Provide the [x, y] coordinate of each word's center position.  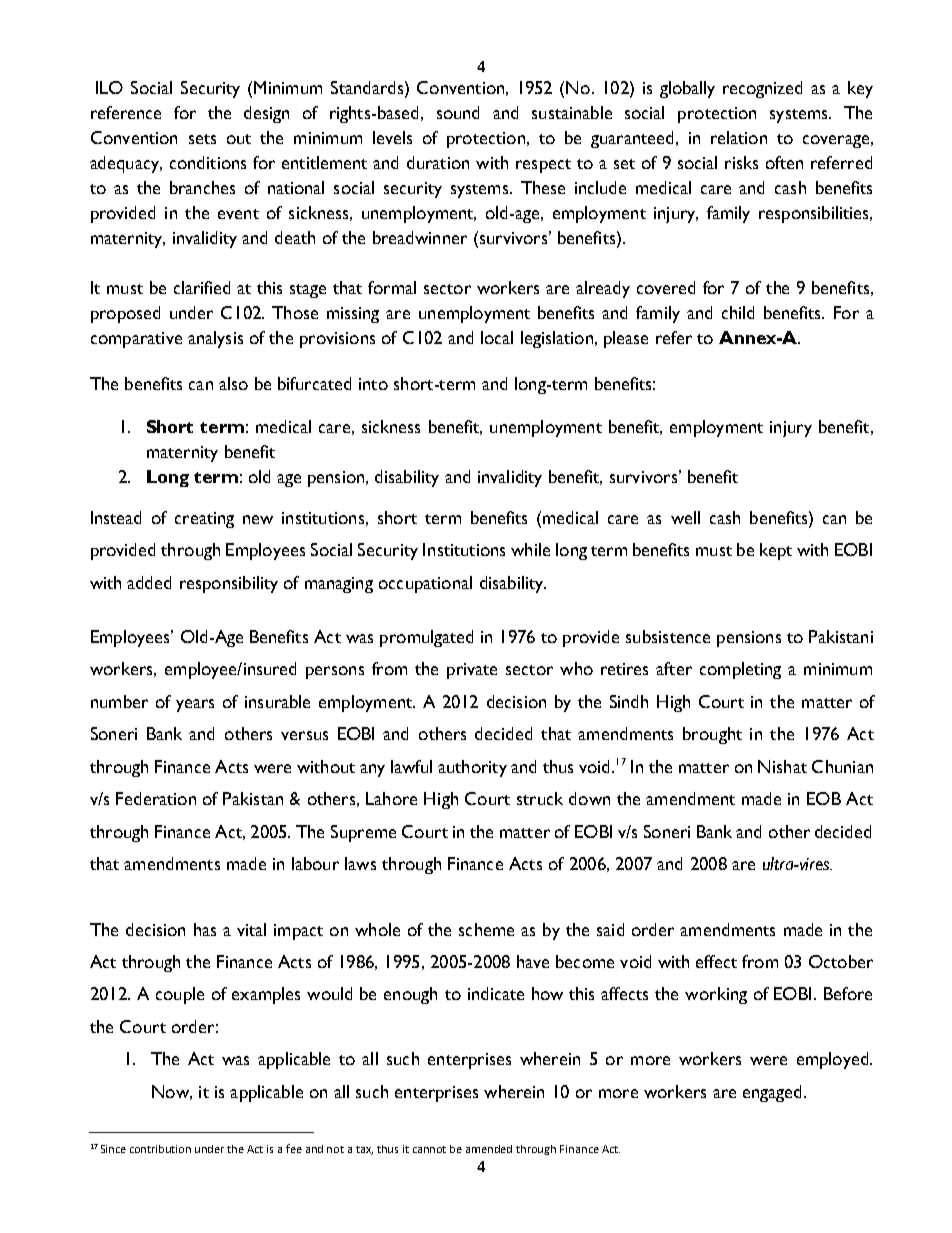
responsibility [229, 584]
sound [458, 112]
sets [202, 139]
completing [740, 670]
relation [739, 137]
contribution [160, 1149]
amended [489, 1149]
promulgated [426, 638]
